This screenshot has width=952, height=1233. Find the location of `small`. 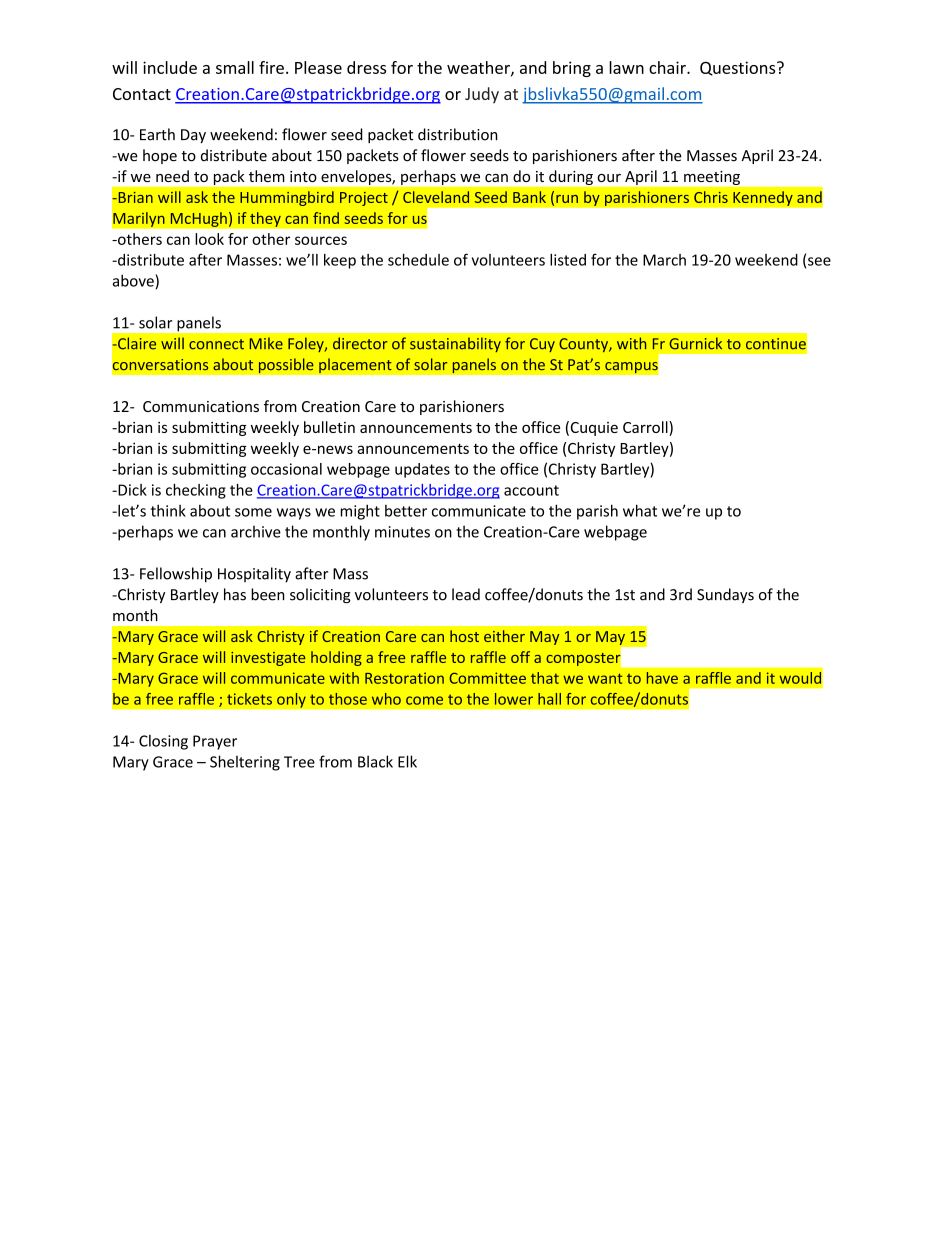

small is located at coordinates (235, 67).
